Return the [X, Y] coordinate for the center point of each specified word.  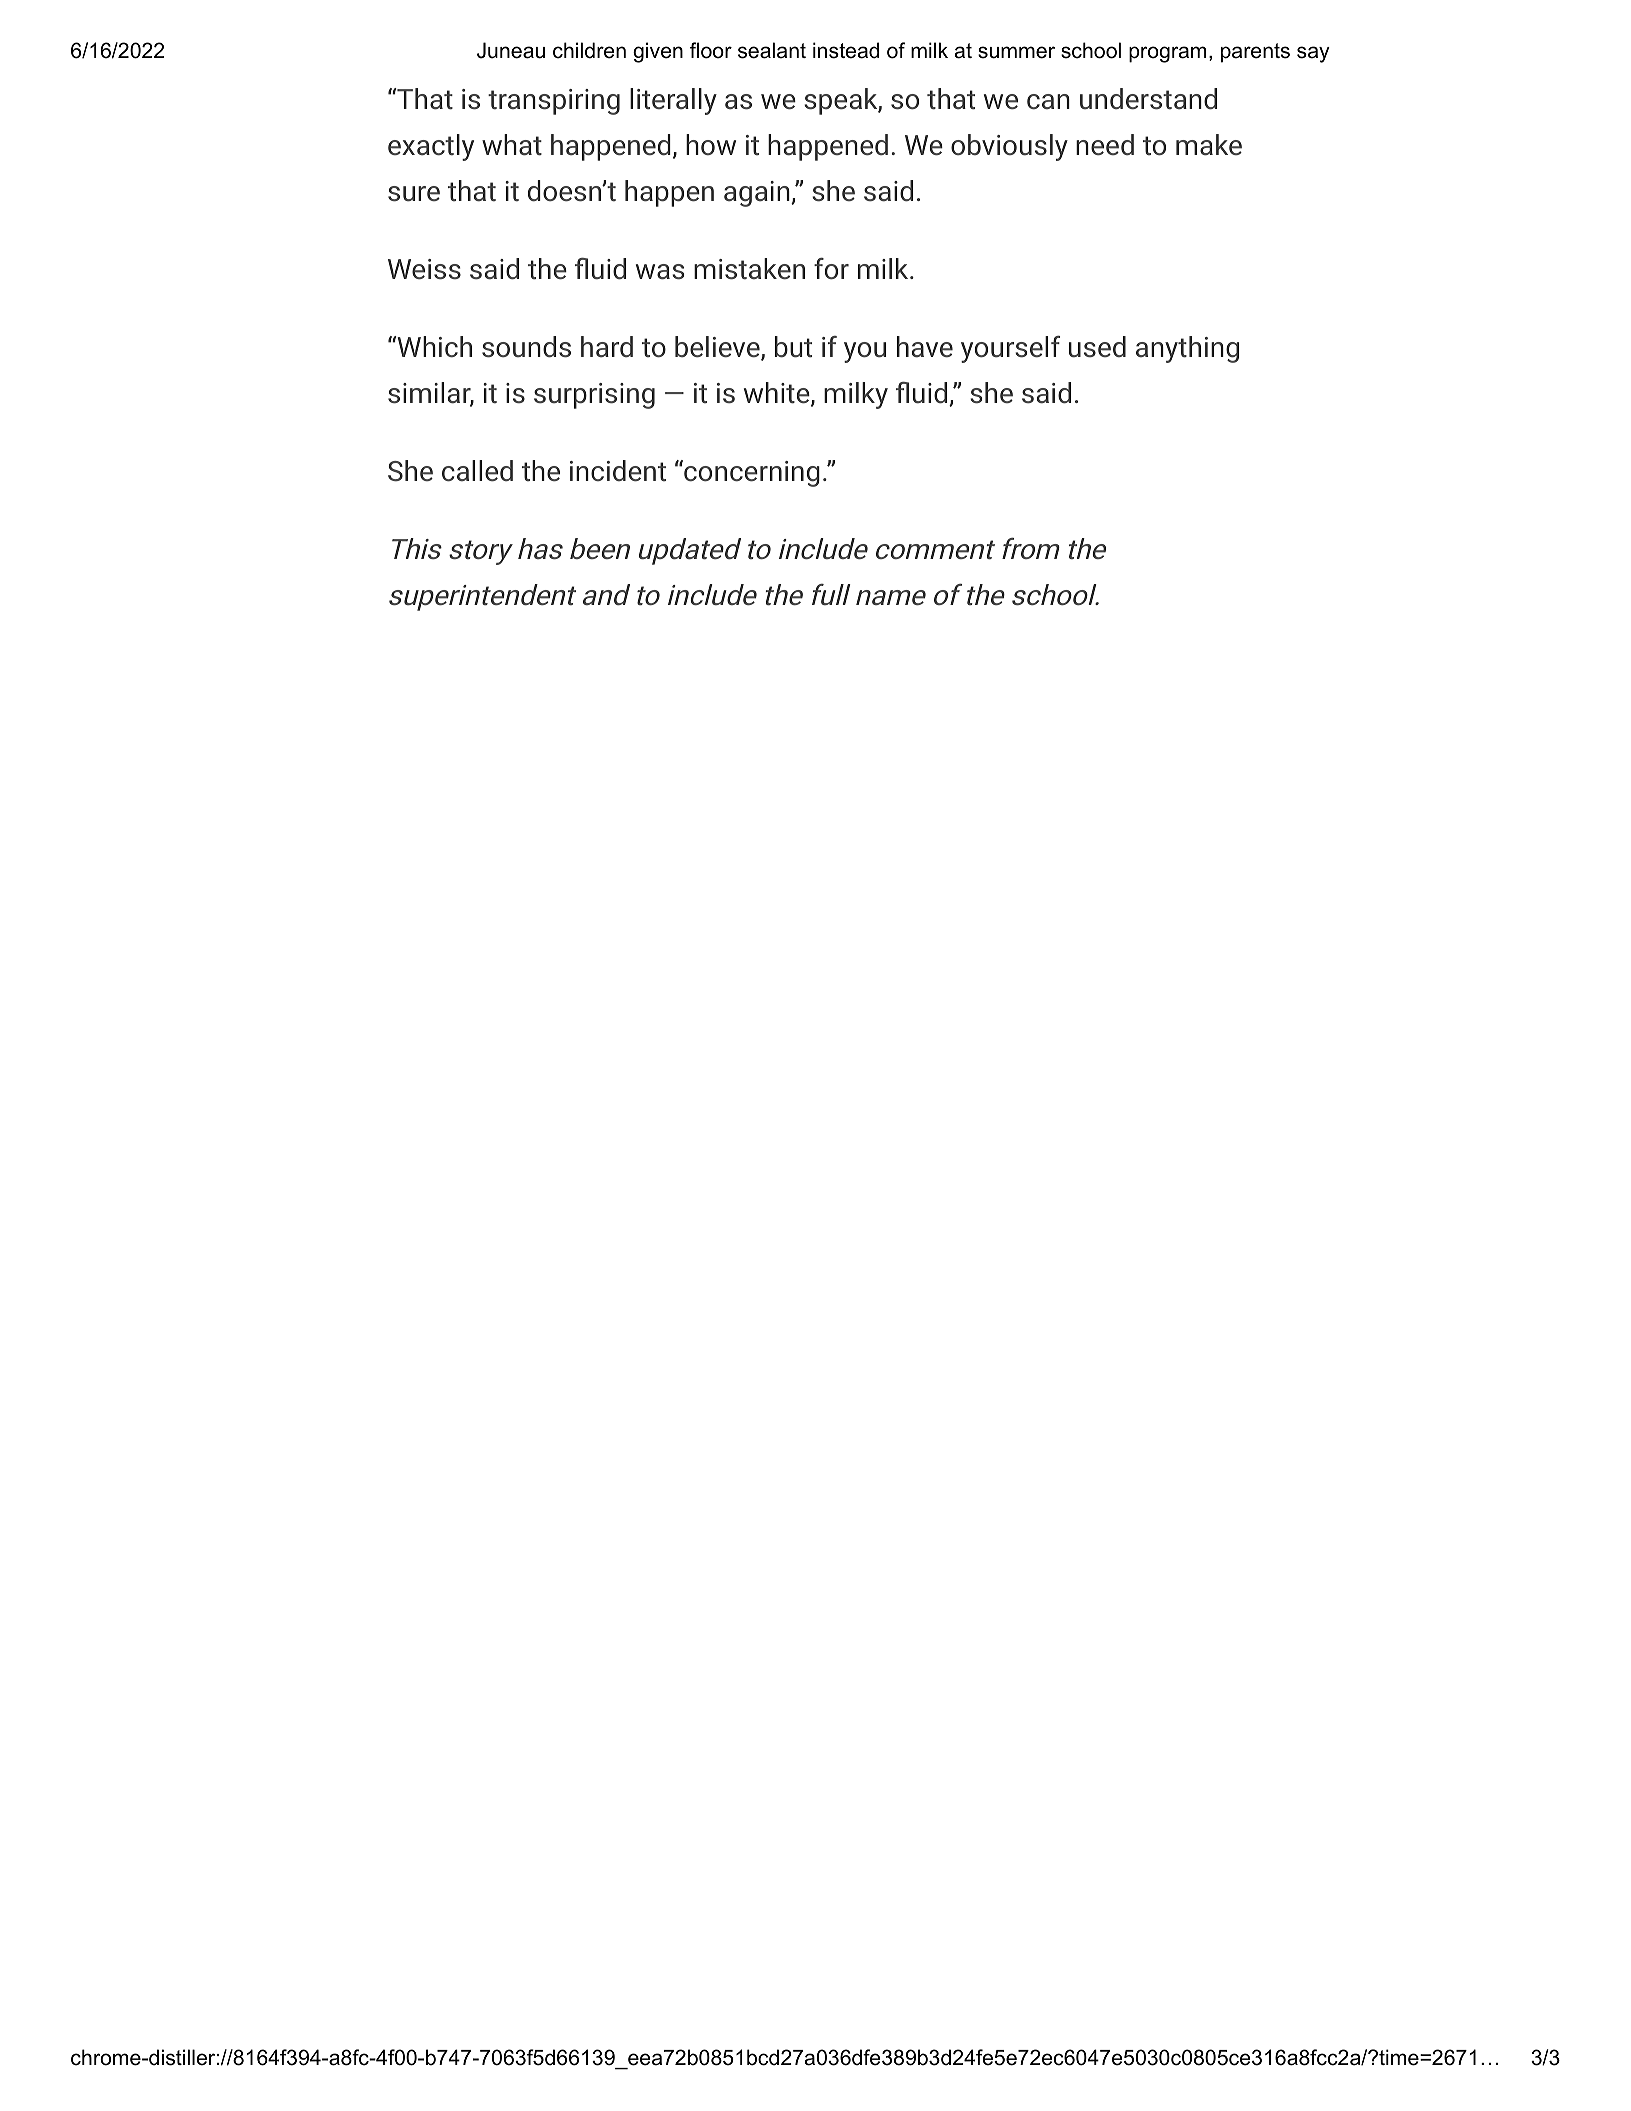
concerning [751, 473]
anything [1187, 349]
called [477, 471]
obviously [1009, 147]
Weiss [424, 269]
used [1097, 347]
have [925, 347]
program [1167, 54]
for [831, 269]
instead [846, 50]
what [512, 145]
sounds [526, 347]
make [1209, 145]
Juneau [511, 50]
